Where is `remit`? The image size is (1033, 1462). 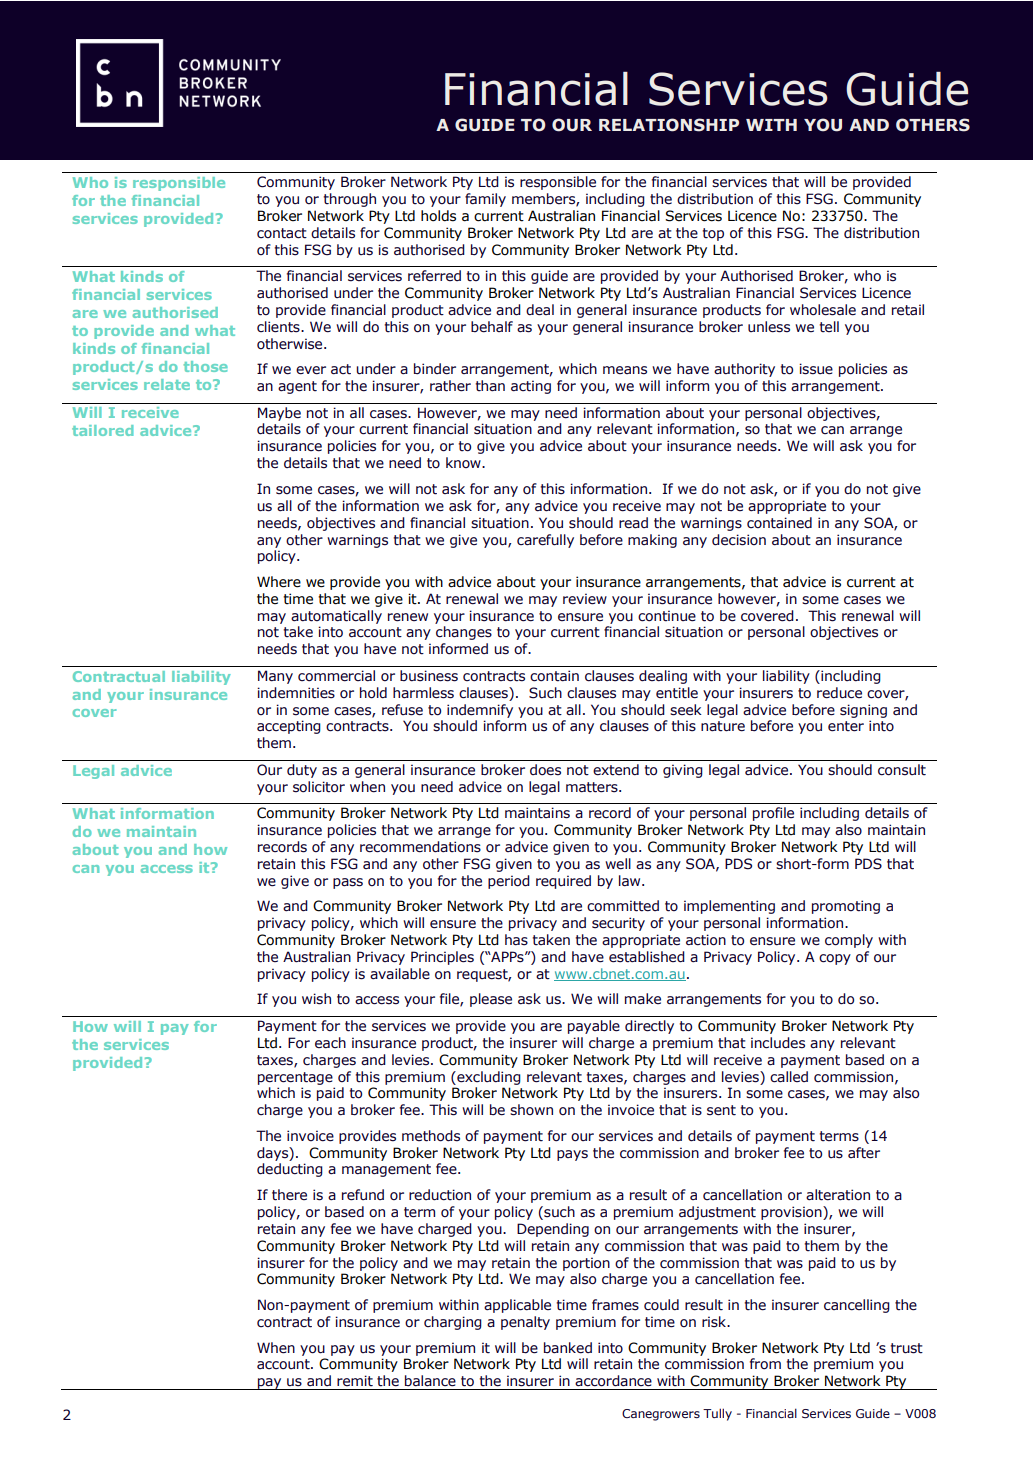
remit is located at coordinates (355, 1381).
